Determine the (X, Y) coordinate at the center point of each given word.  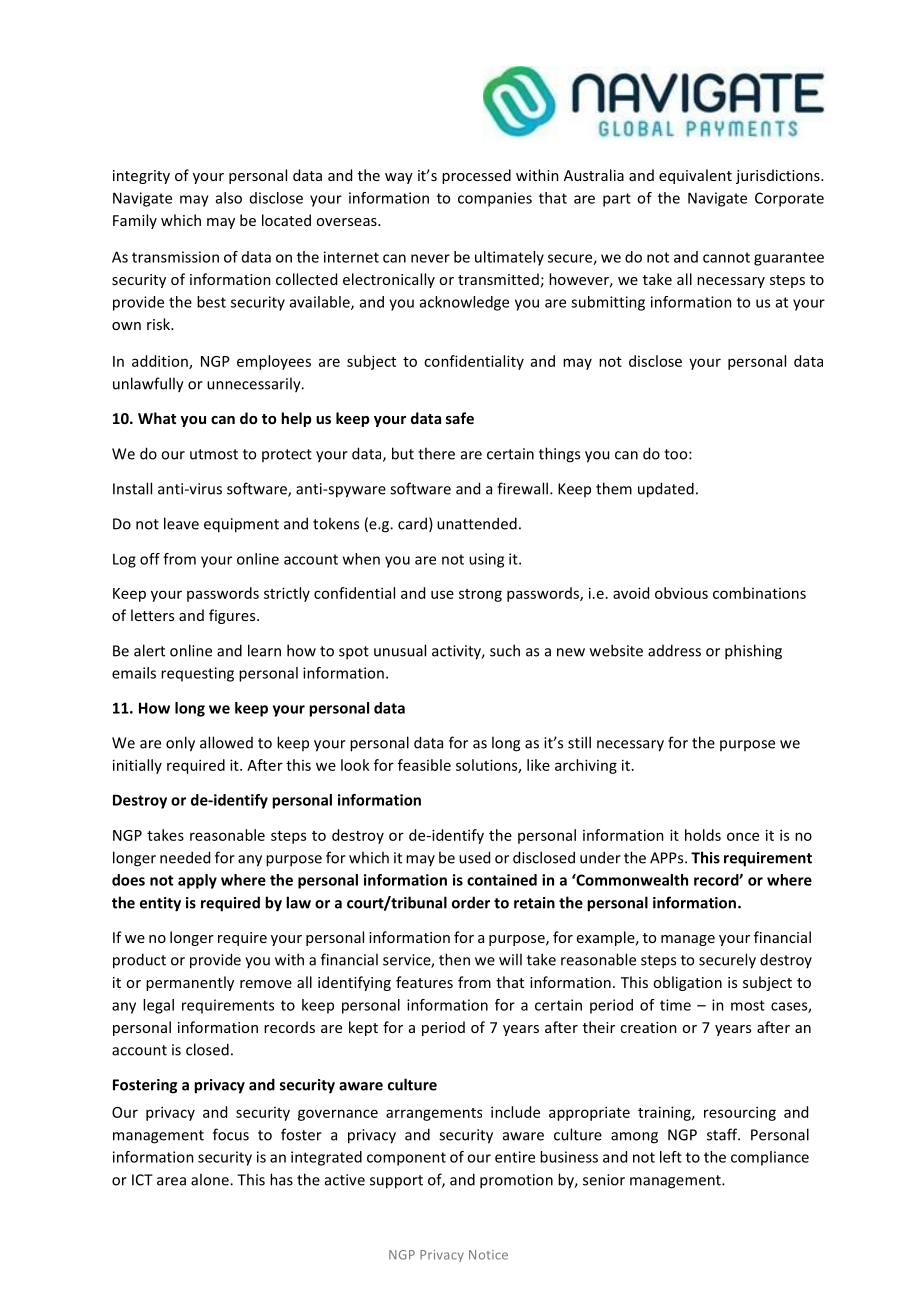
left (671, 1157)
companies (495, 199)
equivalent (695, 176)
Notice (488, 1255)
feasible (424, 765)
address (674, 650)
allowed (226, 742)
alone (211, 1179)
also (229, 198)
